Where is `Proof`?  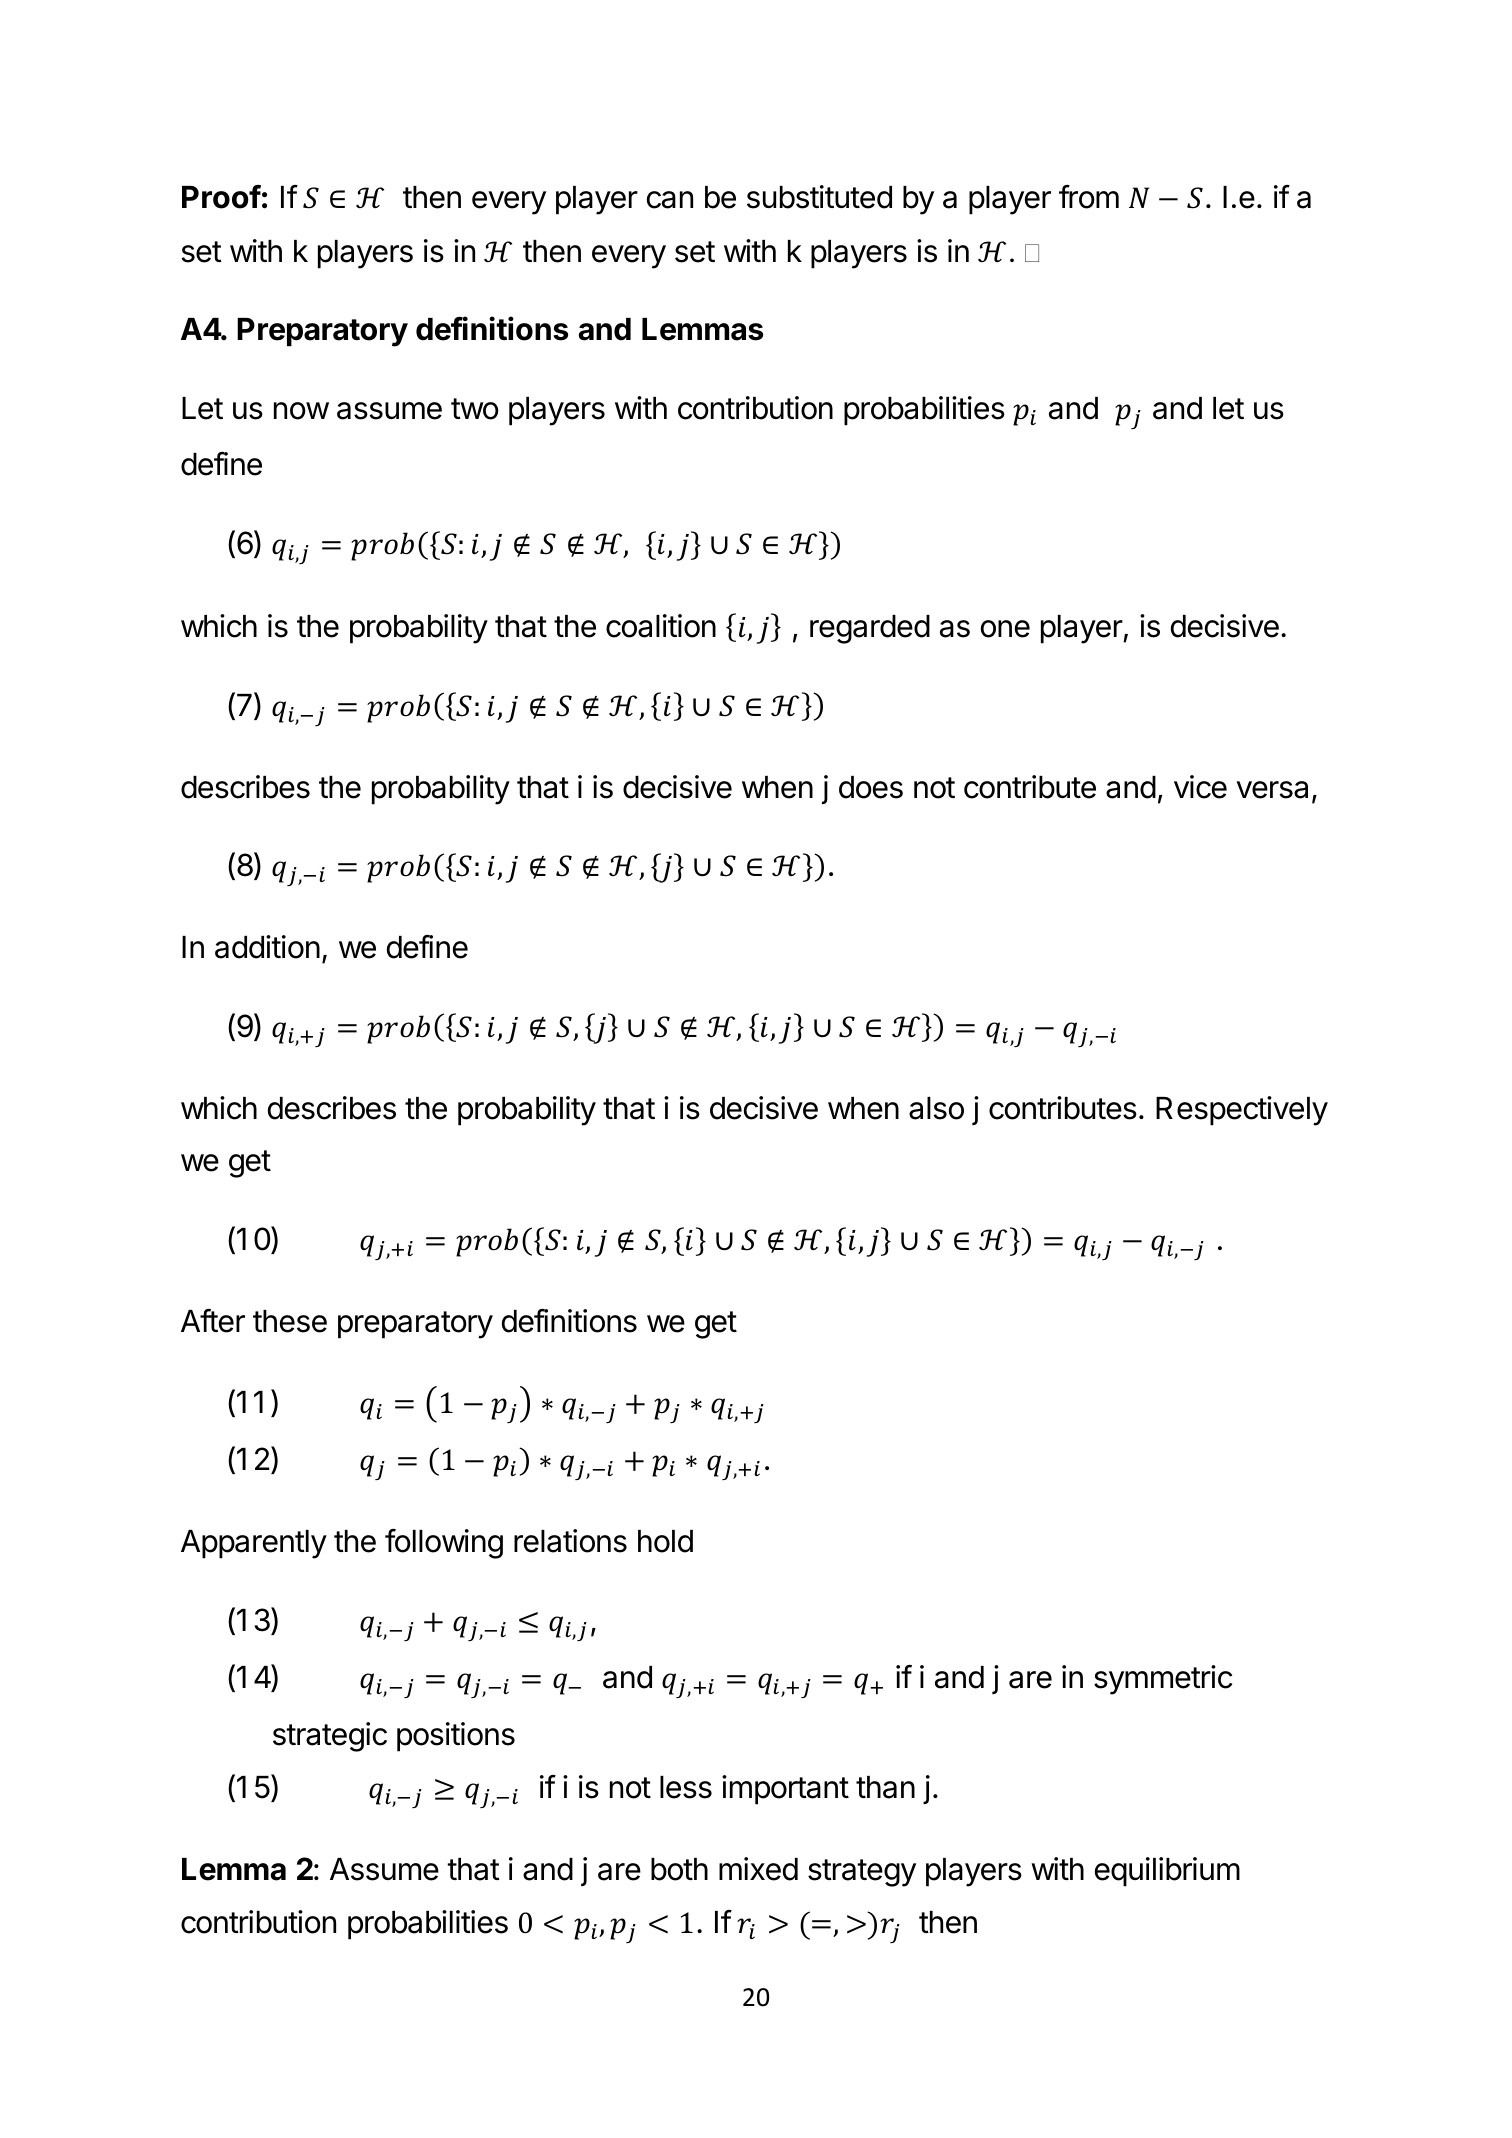 Proof is located at coordinates (221, 197).
